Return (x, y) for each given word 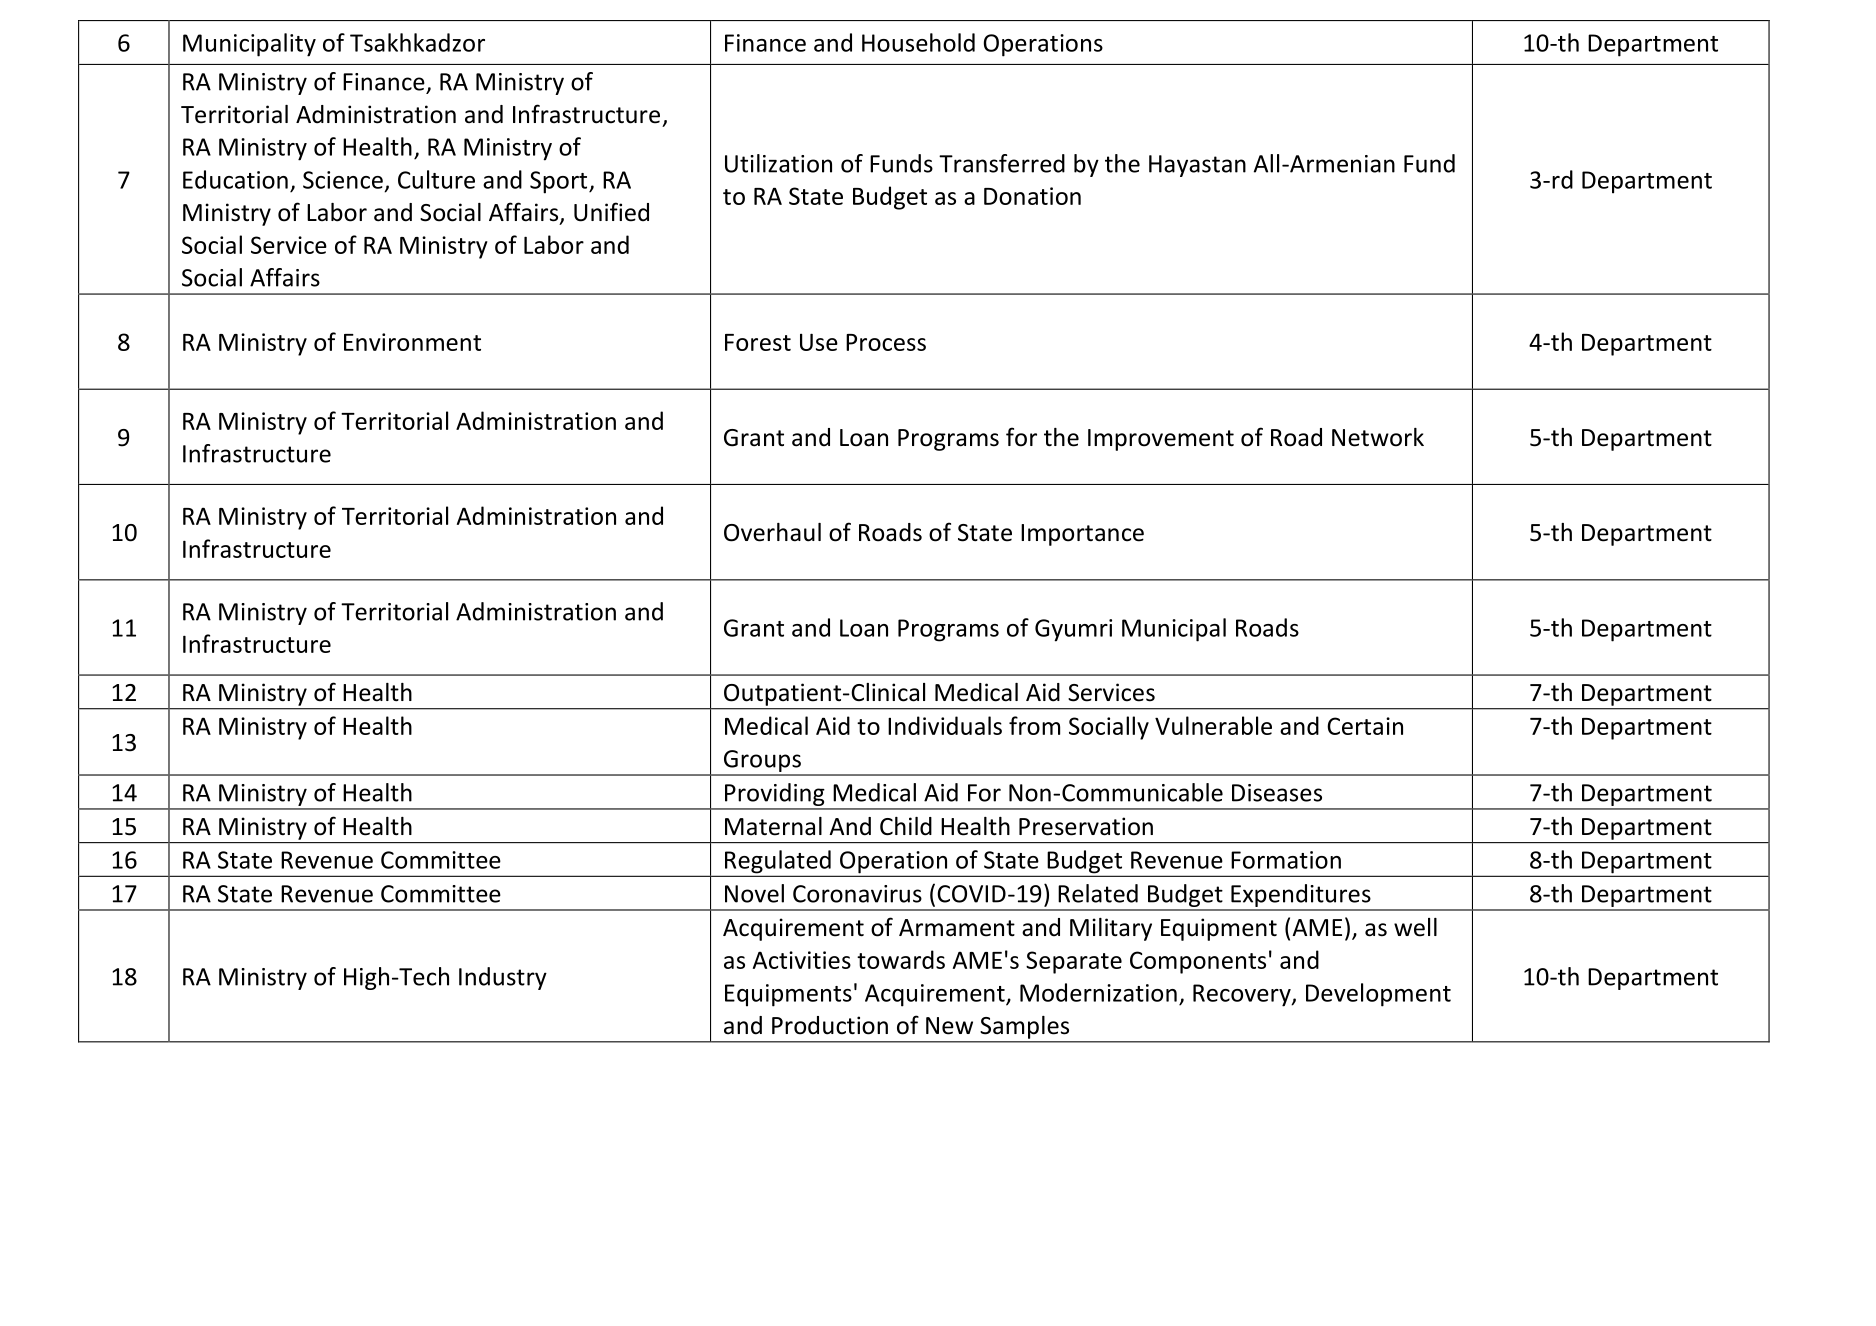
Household (918, 42)
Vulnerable (1213, 725)
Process (886, 342)
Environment (412, 342)
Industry (503, 978)
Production (830, 1025)
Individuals (945, 725)
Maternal (773, 826)
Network (1378, 437)
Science (343, 180)
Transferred (1002, 163)
